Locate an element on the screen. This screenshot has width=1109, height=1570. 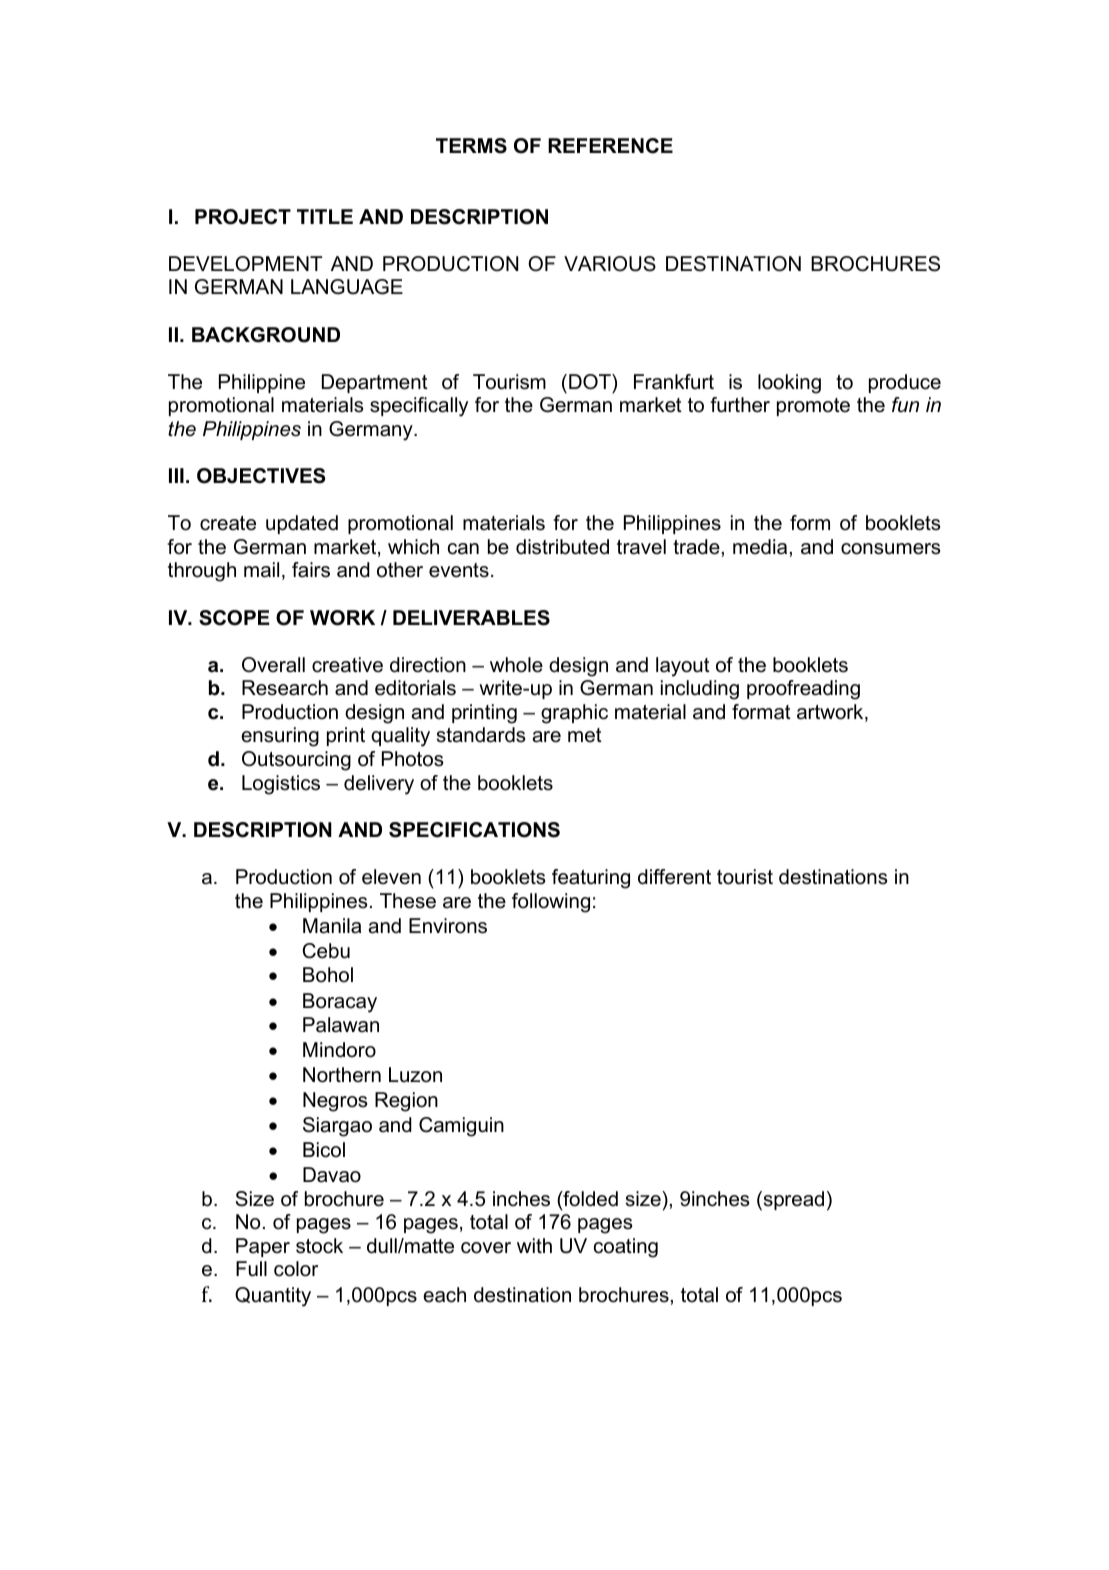
media is located at coordinates (760, 547).
